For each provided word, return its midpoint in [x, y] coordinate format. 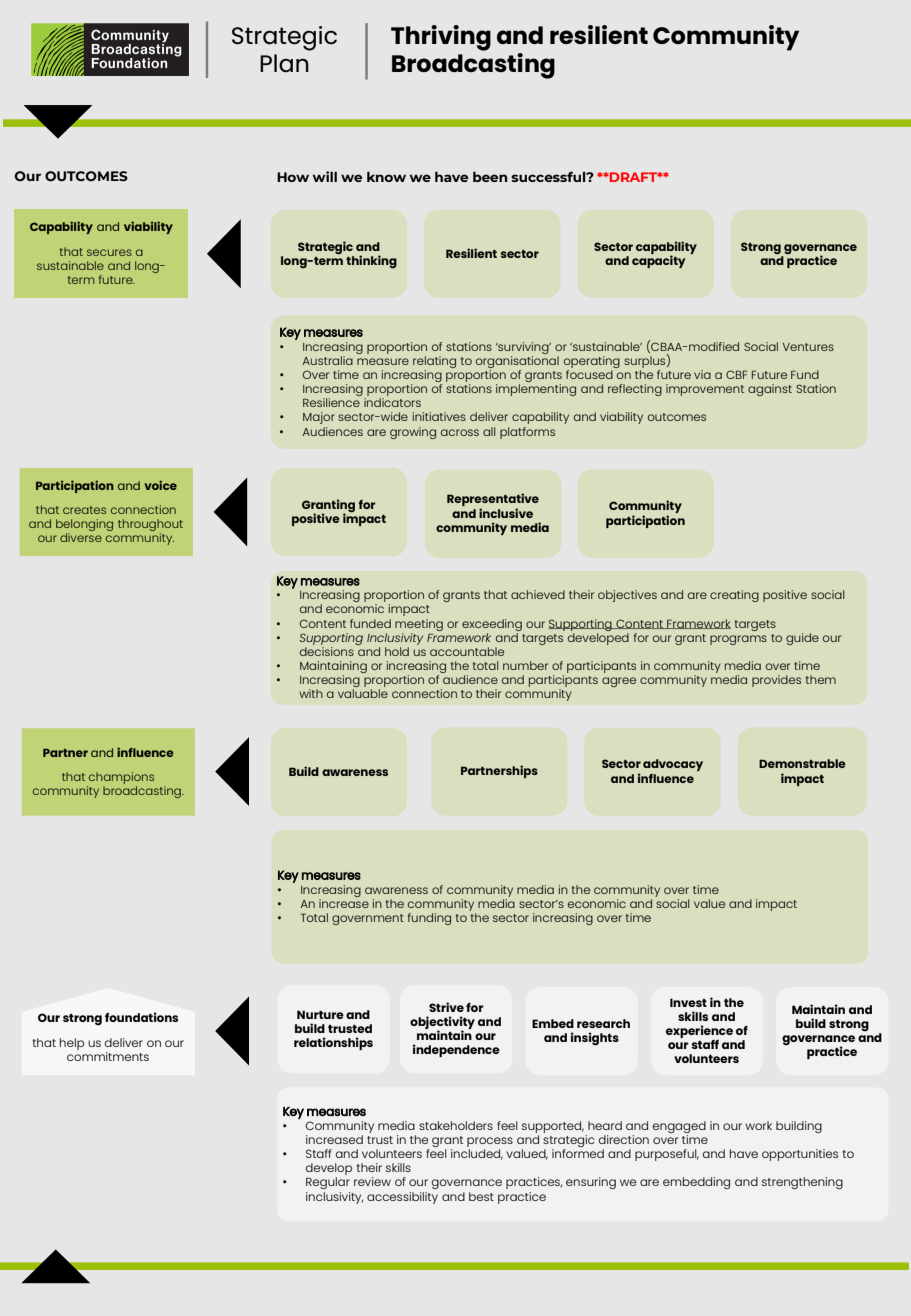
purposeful [667, 1155]
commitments [108, 1055]
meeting [419, 625]
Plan [284, 63]
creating [734, 596]
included [477, 1154]
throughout [150, 526]
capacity [658, 260]
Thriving [441, 38]
